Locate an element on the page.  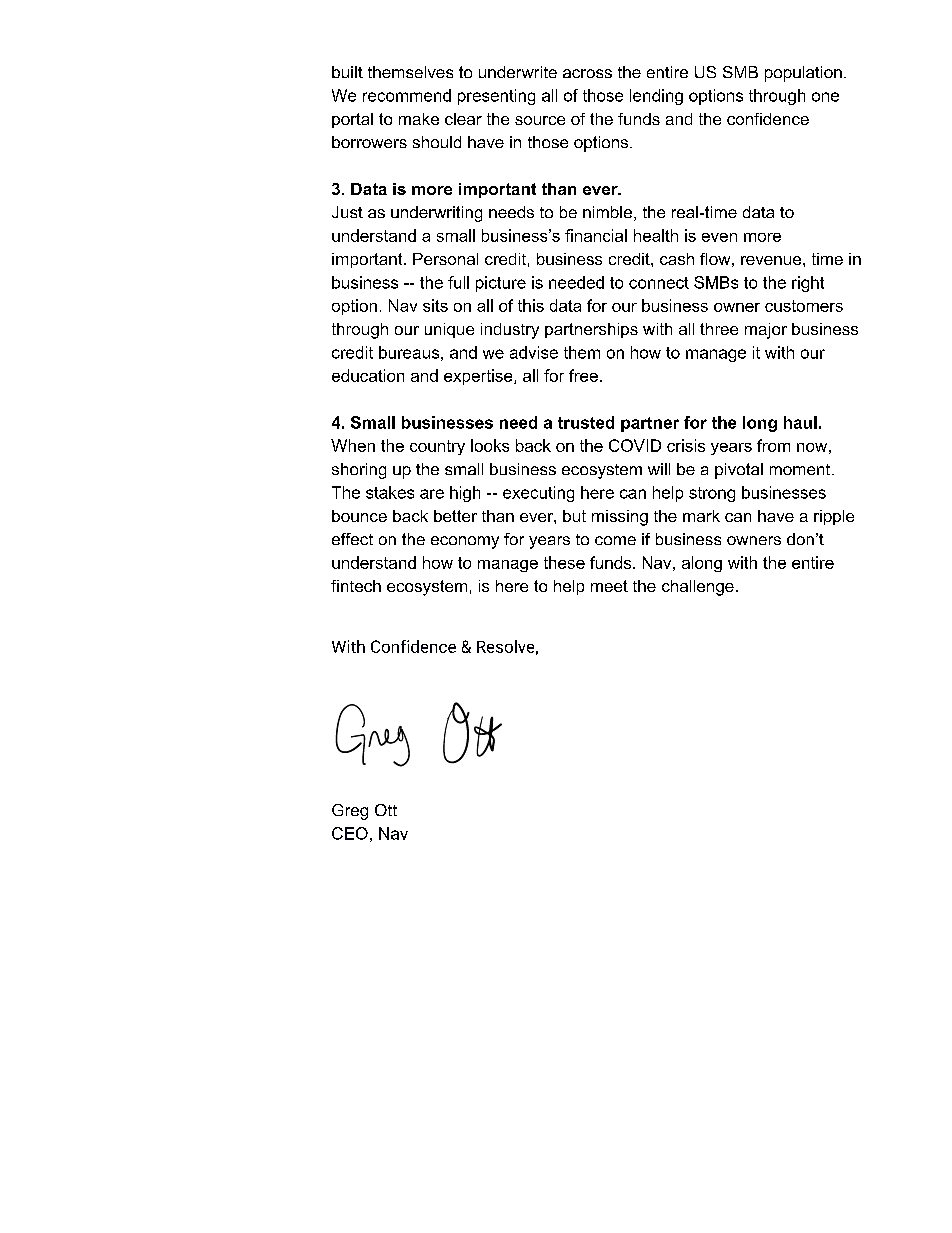
trusted is located at coordinates (586, 422).
